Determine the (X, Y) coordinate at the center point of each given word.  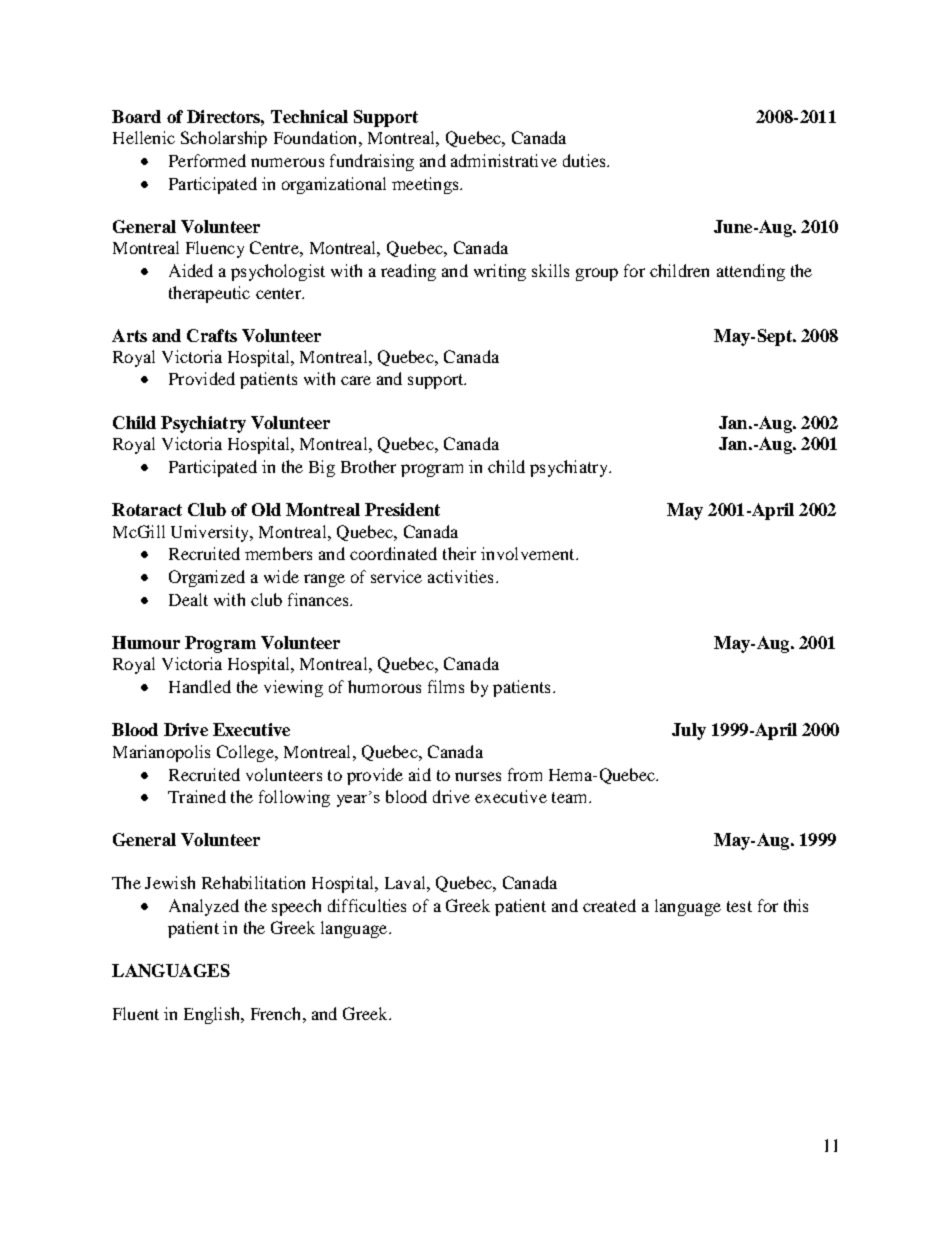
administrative (504, 160)
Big (322, 468)
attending (751, 272)
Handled (200, 686)
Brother (368, 466)
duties (585, 160)
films (446, 686)
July (689, 731)
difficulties (367, 905)
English (213, 1015)
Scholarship (224, 139)
